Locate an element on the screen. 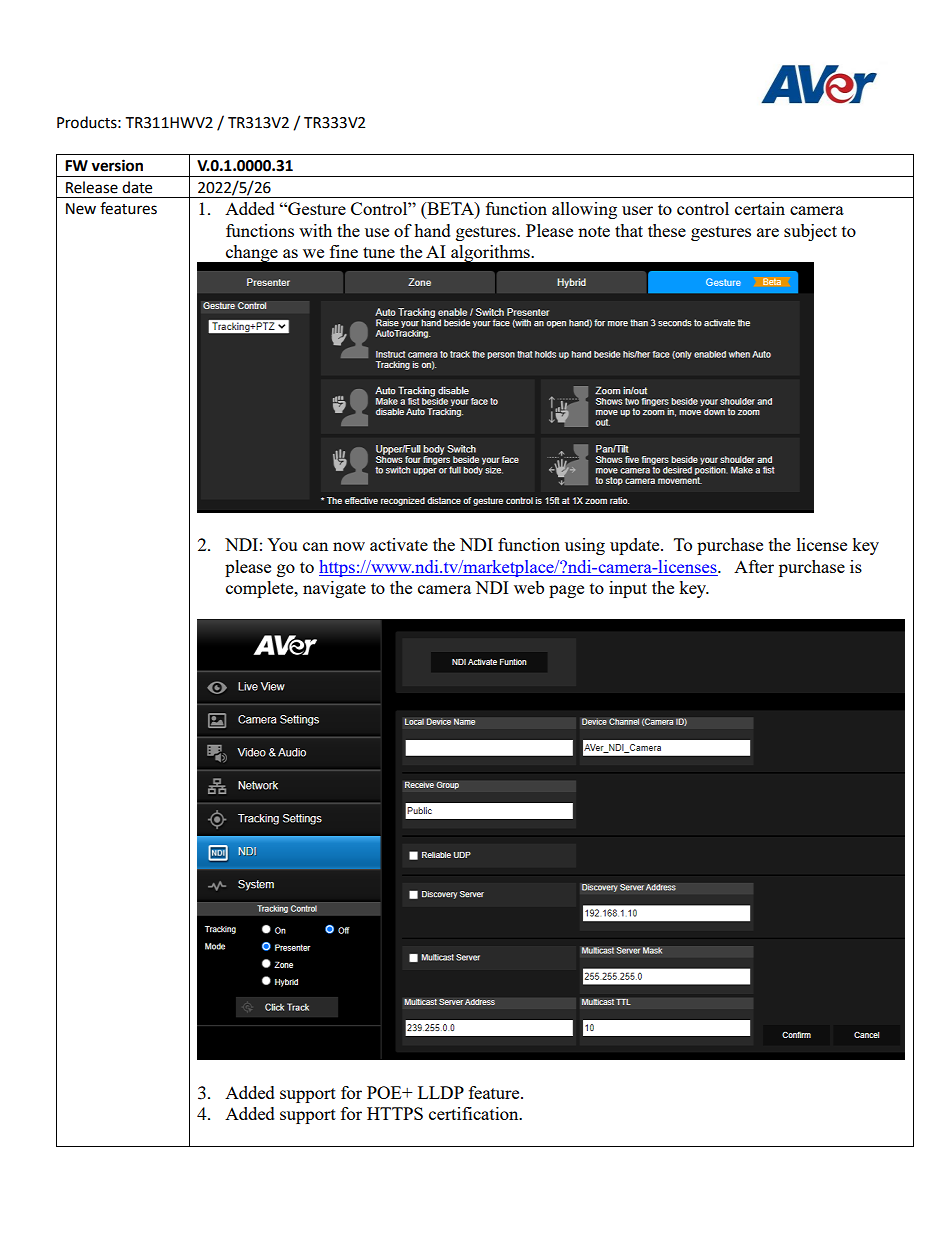  complete is located at coordinates (261, 589).
